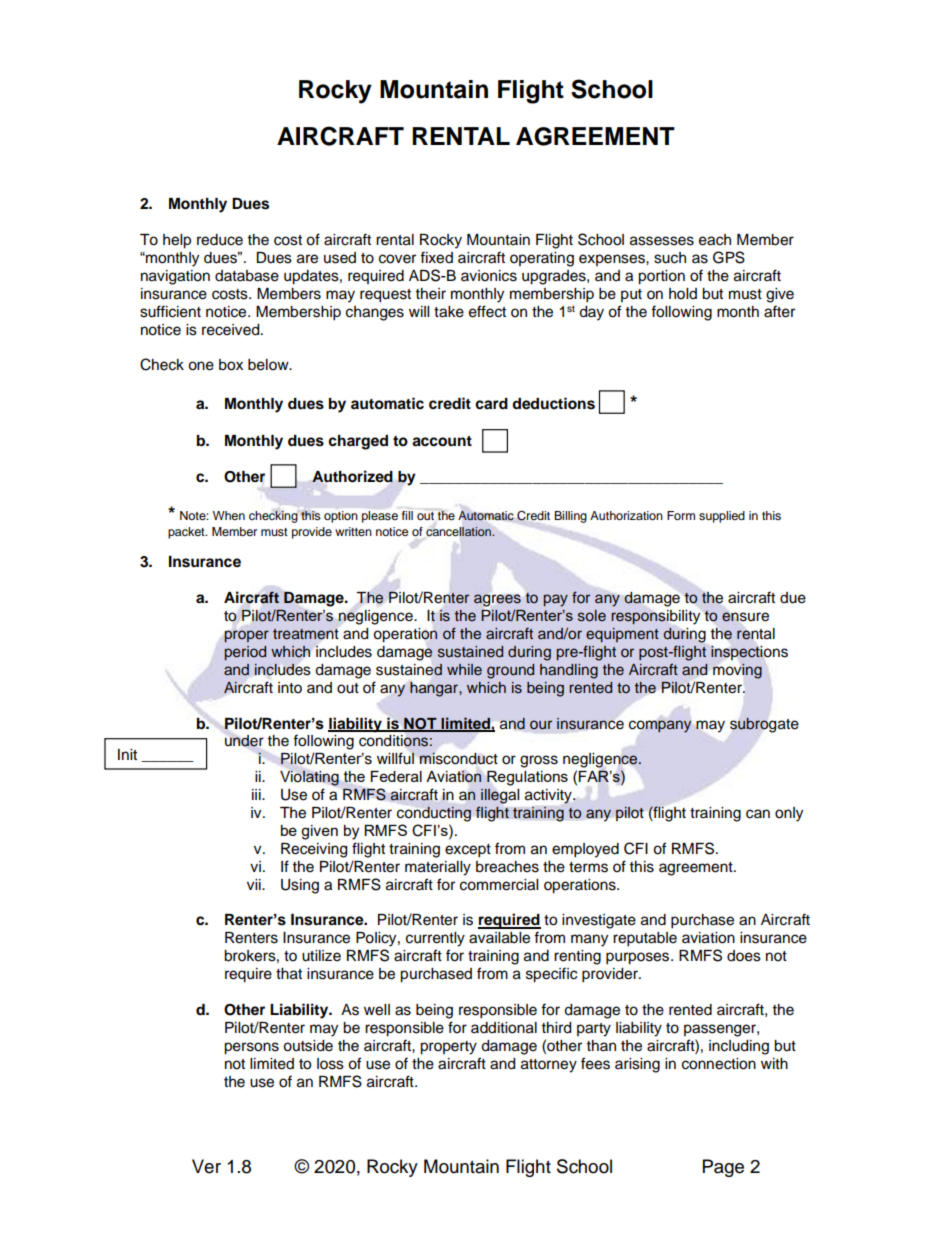 The width and height of the page is (952, 1233). Describe the element at coordinates (729, 257) in the page. I see `GPS` at that location.
